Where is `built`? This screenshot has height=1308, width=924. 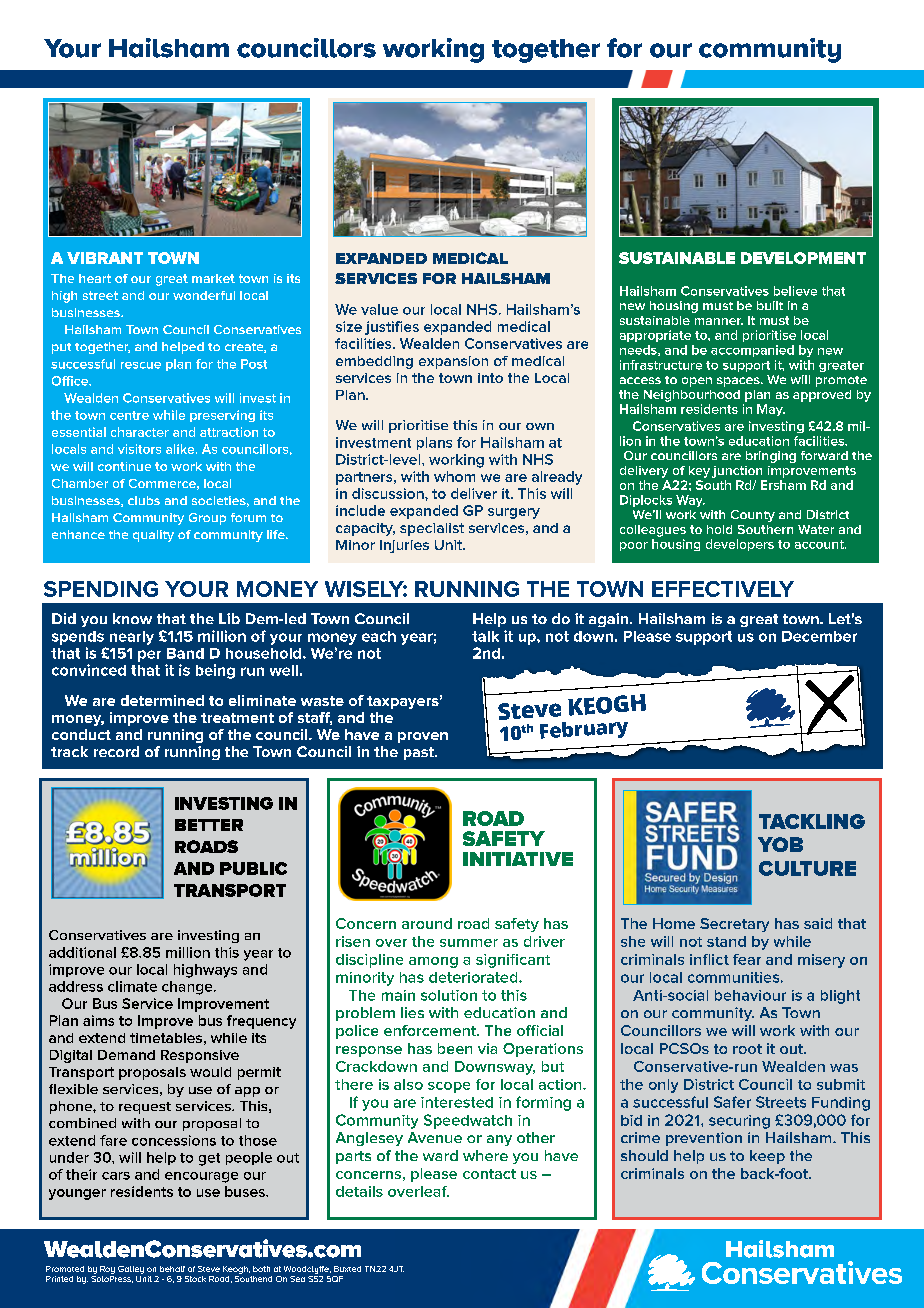 built is located at coordinates (770, 305).
